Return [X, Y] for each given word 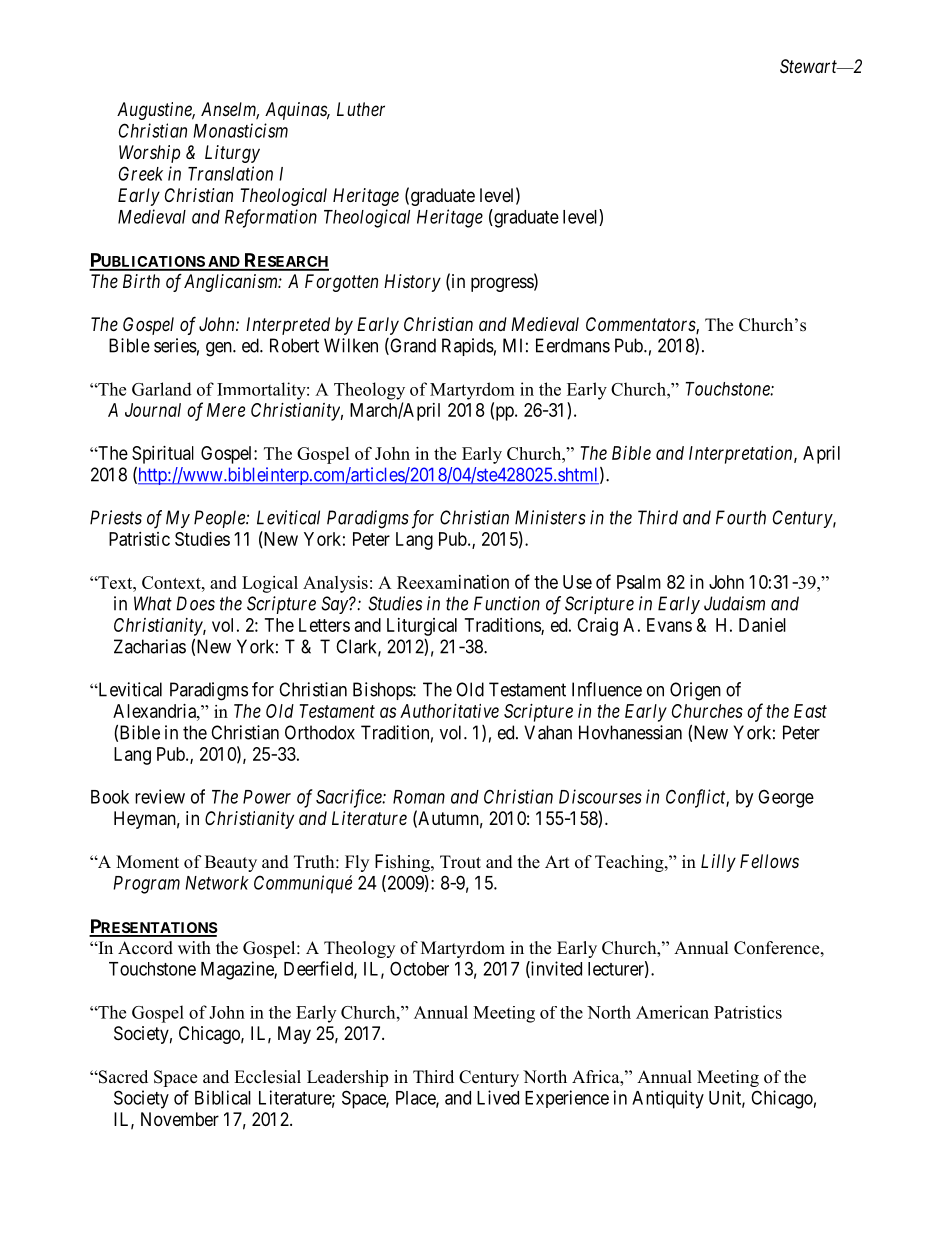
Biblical [223, 1097]
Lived [498, 1097]
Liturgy [232, 154]
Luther [361, 109]
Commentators [641, 325]
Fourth [741, 517]
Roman [419, 797]
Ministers [550, 517]
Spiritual [163, 455]
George [786, 798]
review [160, 796]
